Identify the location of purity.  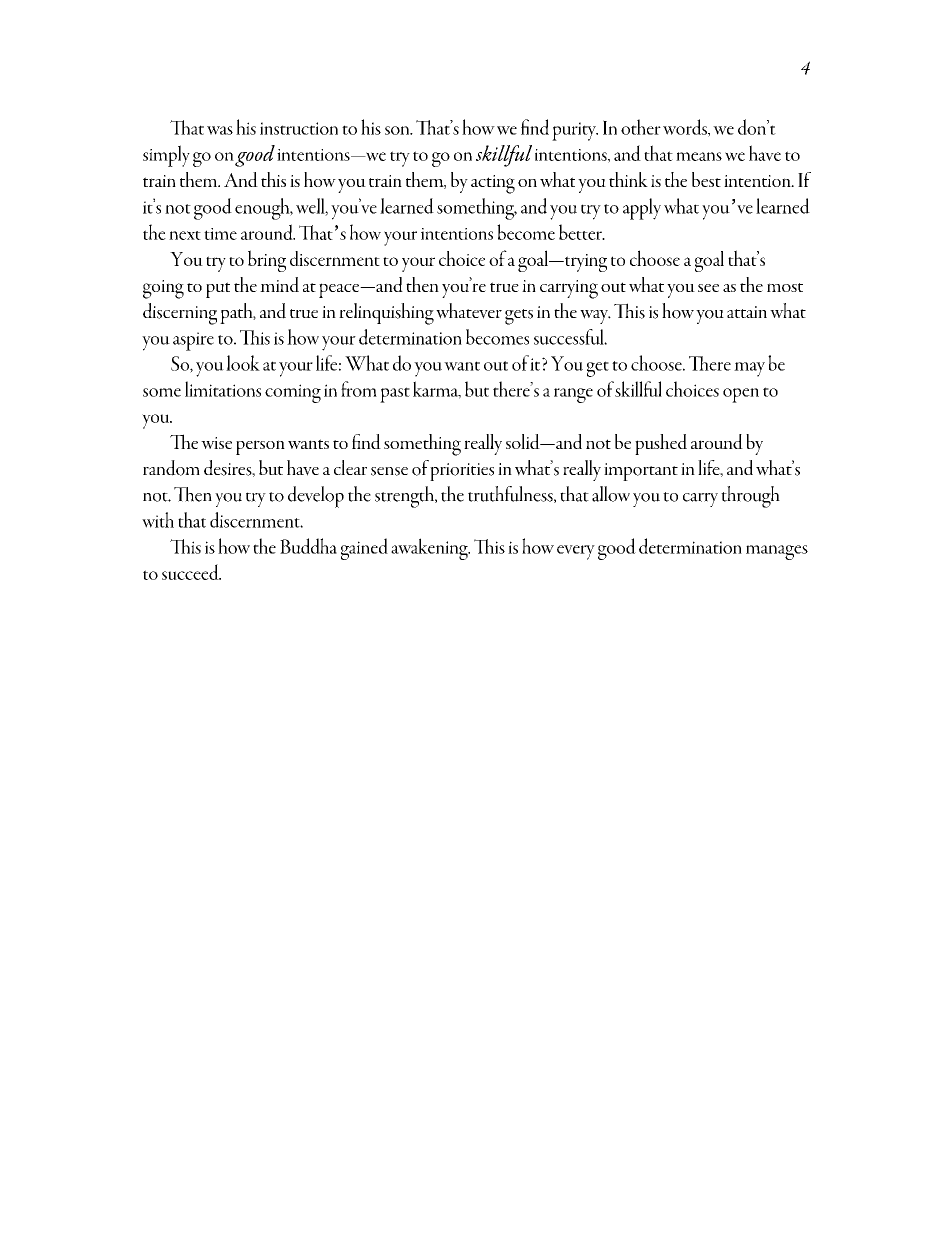
(575, 131).
